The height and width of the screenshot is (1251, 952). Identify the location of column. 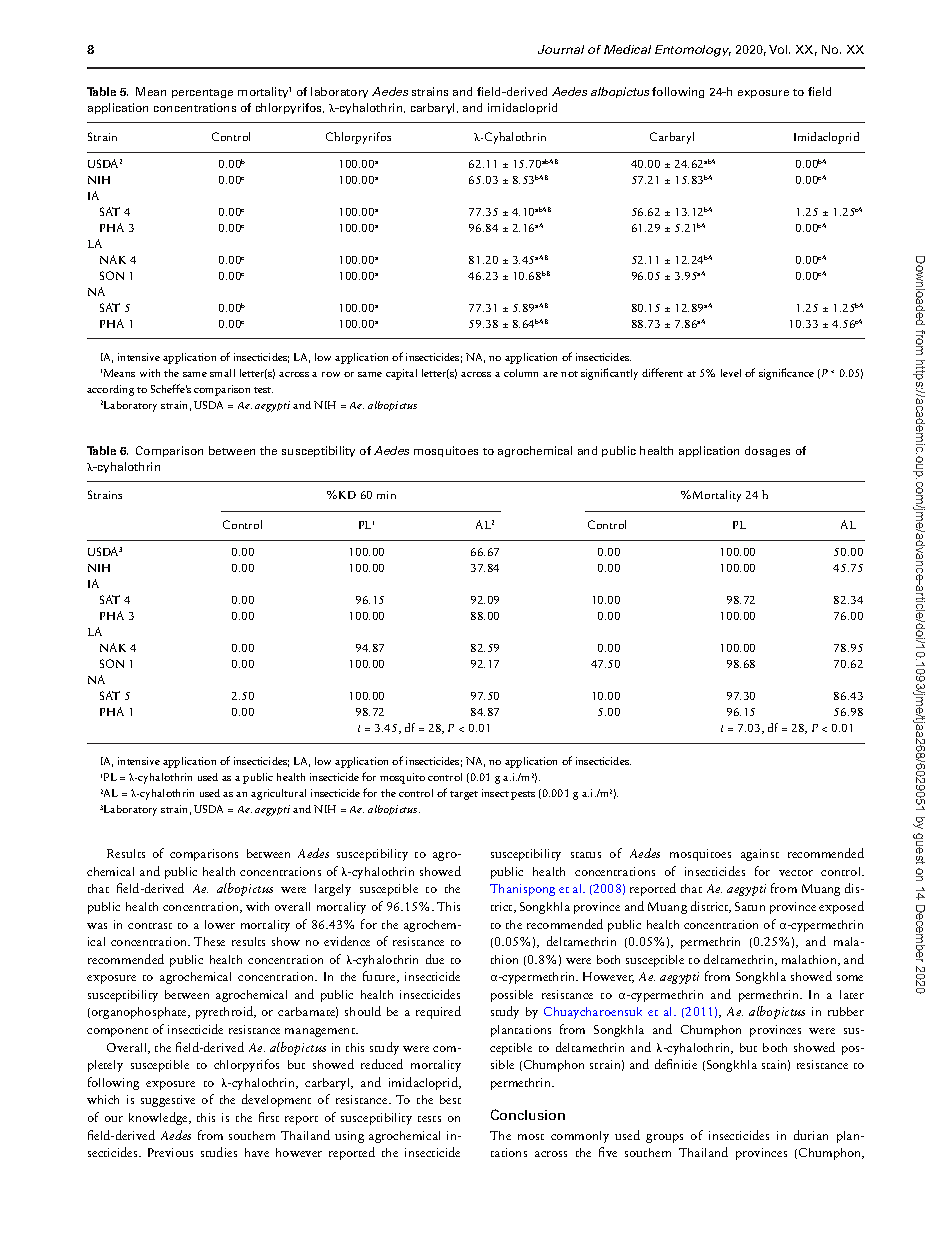
(521, 373).
